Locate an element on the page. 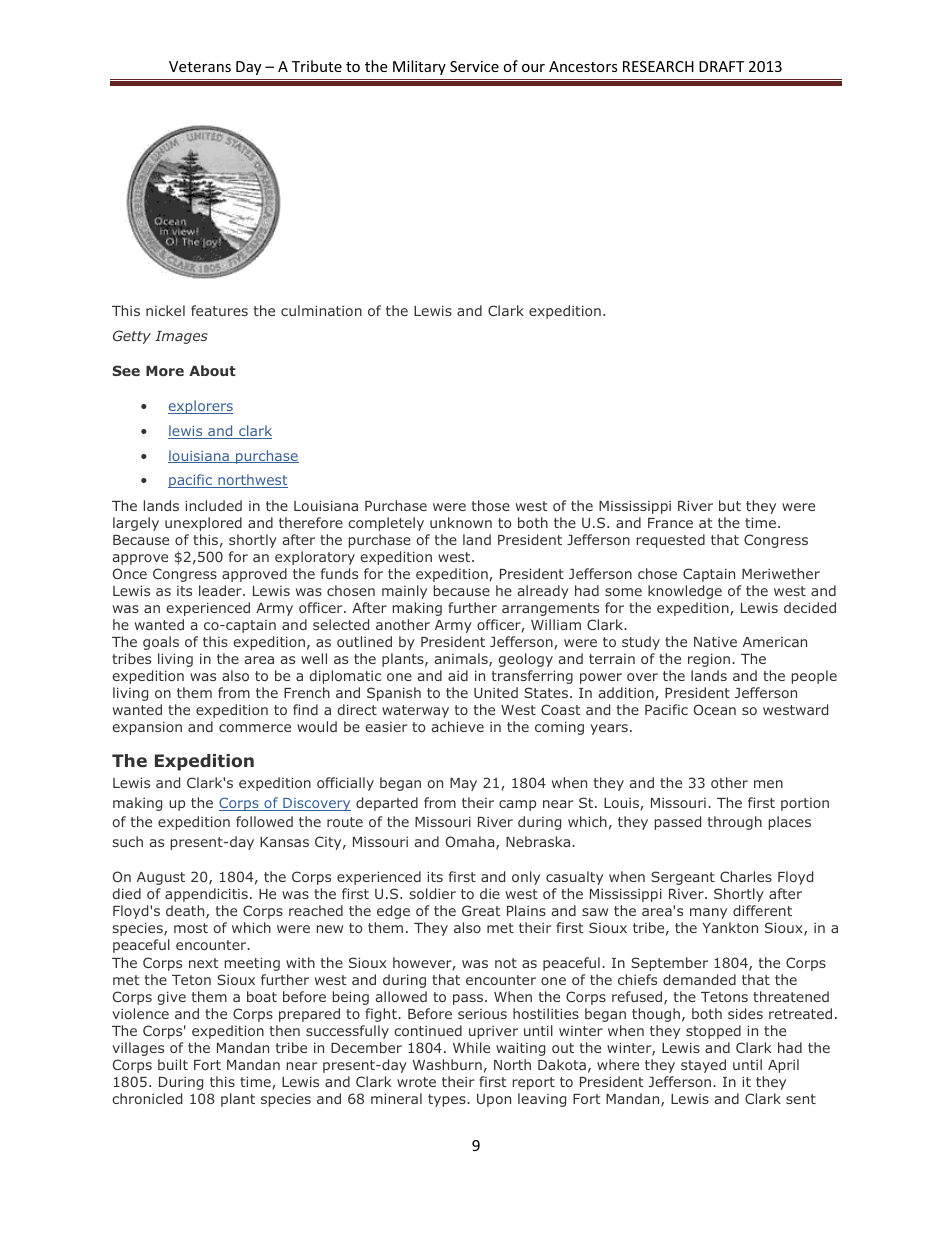 This page has width=952, height=1233. built is located at coordinates (173, 1064).
